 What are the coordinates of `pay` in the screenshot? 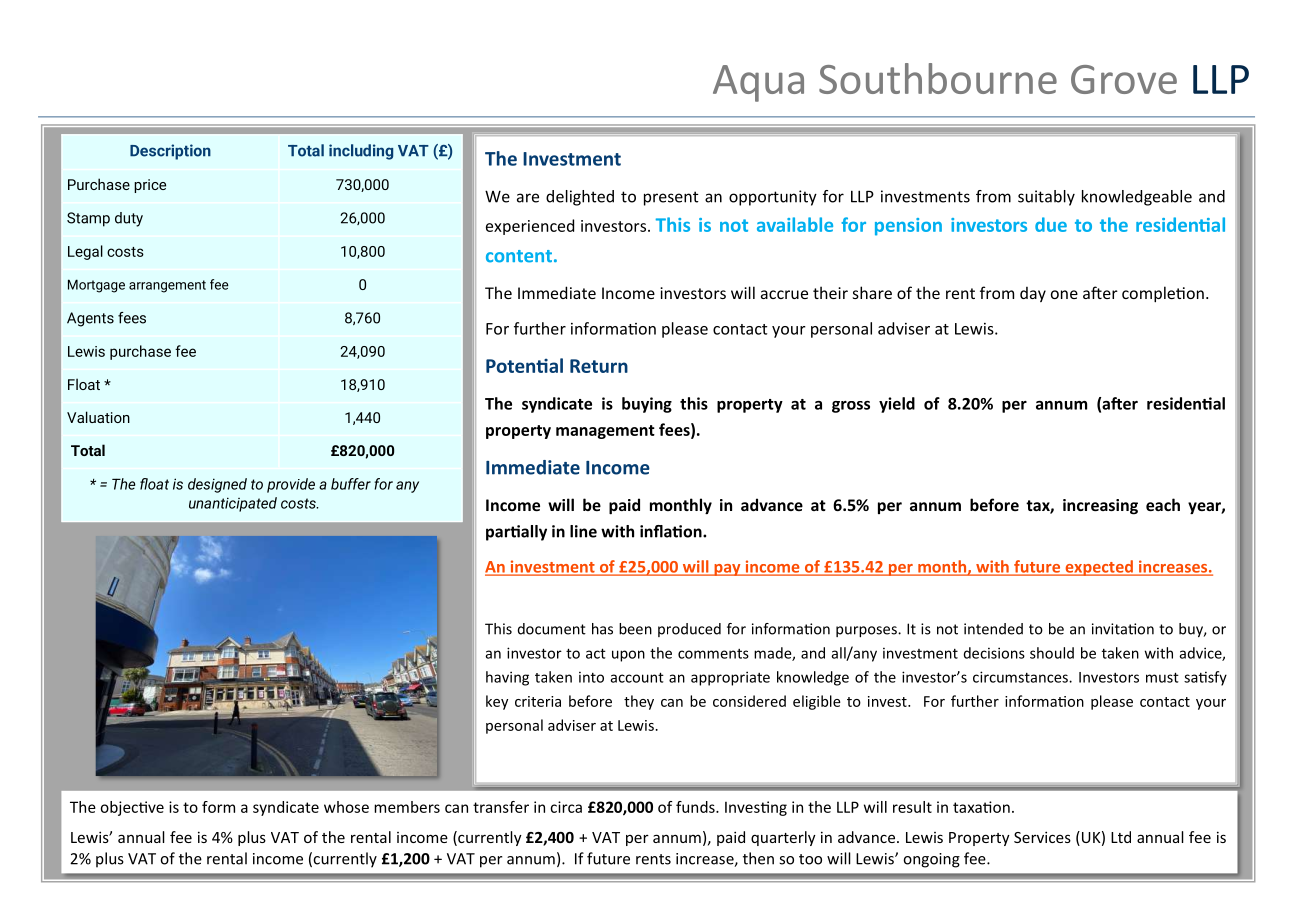 It's located at (727, 570).
